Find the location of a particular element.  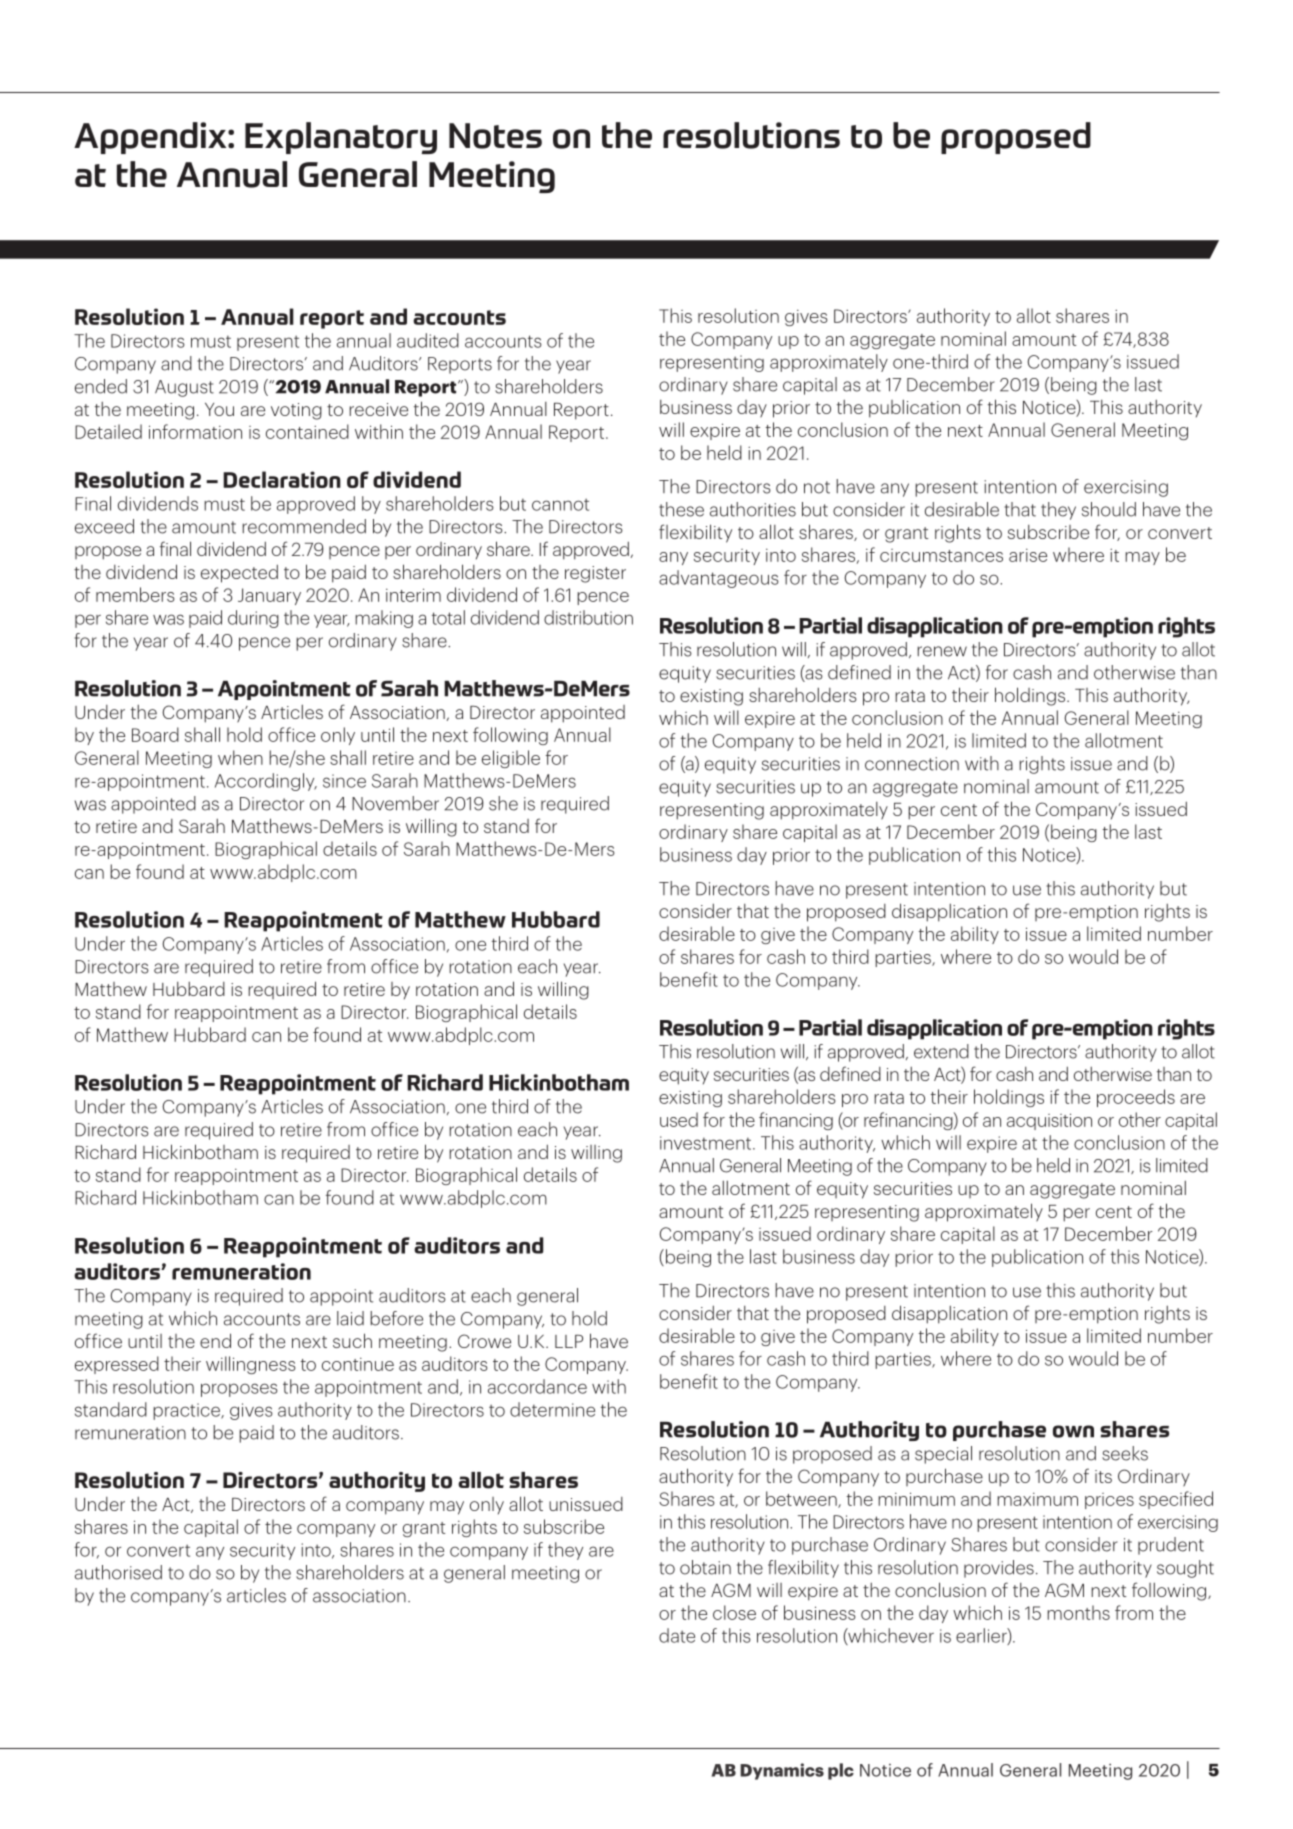

should is located at coordinates (1109, 509).
